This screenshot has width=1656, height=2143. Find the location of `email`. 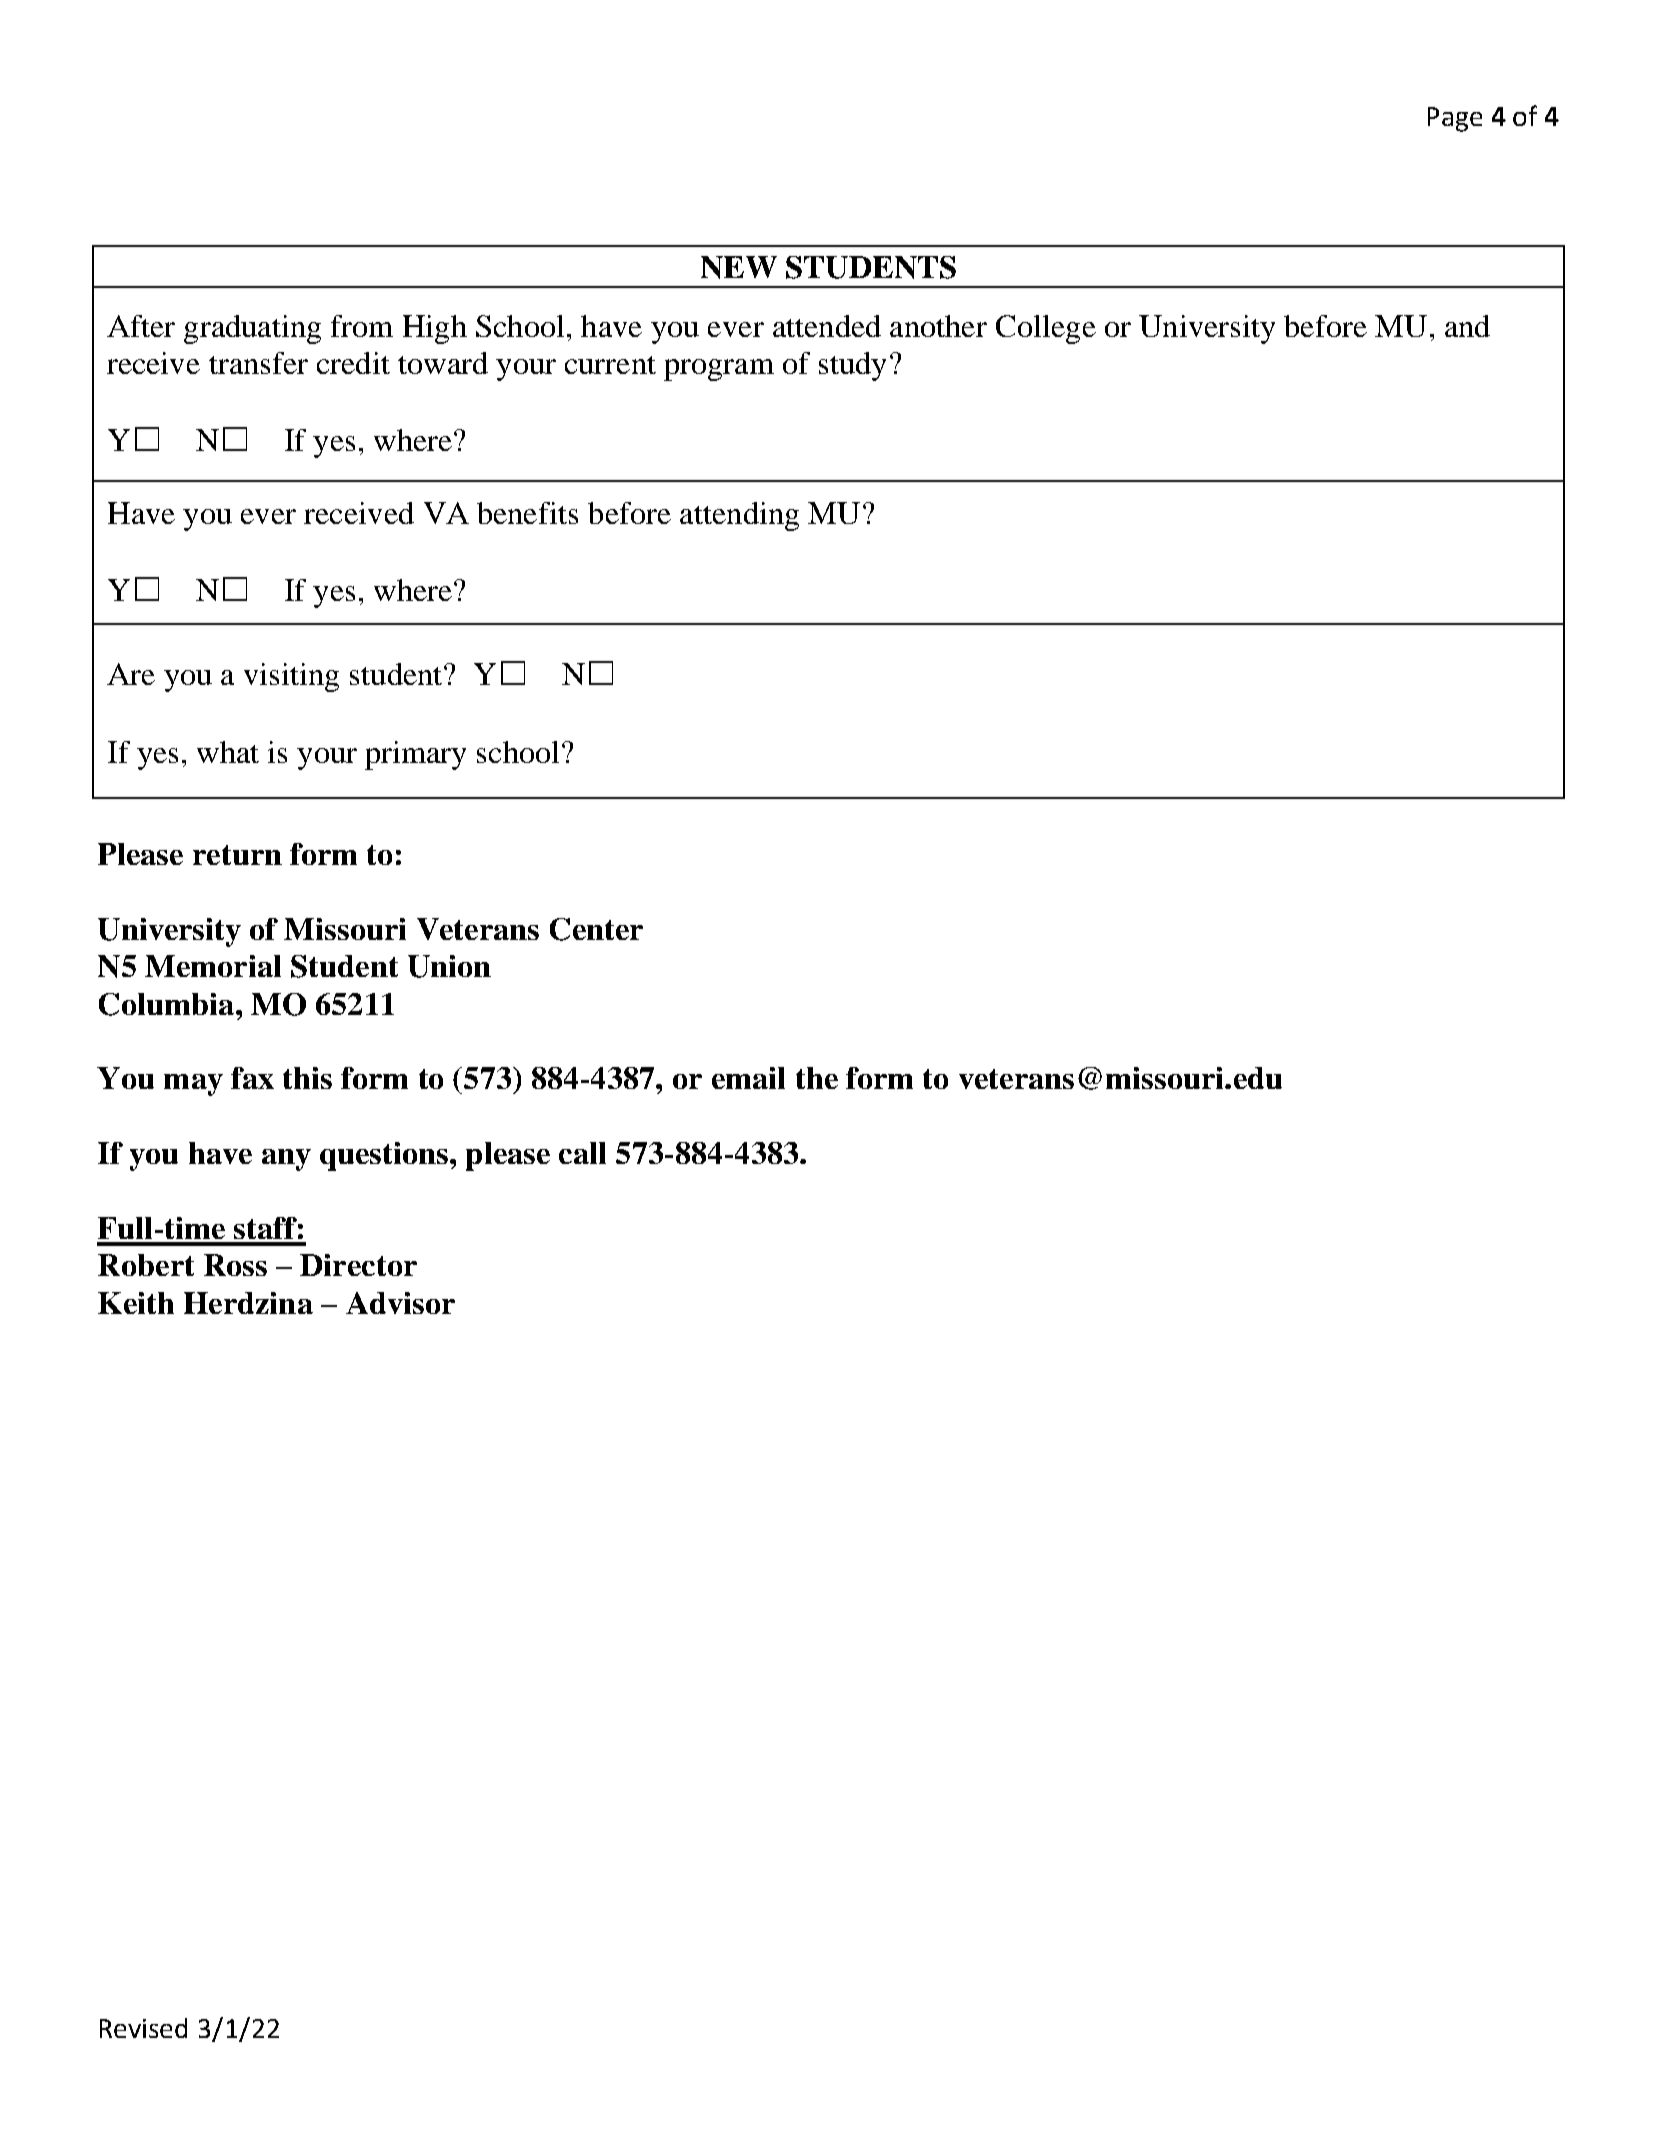

email is located at coordinates (748, 1078).
